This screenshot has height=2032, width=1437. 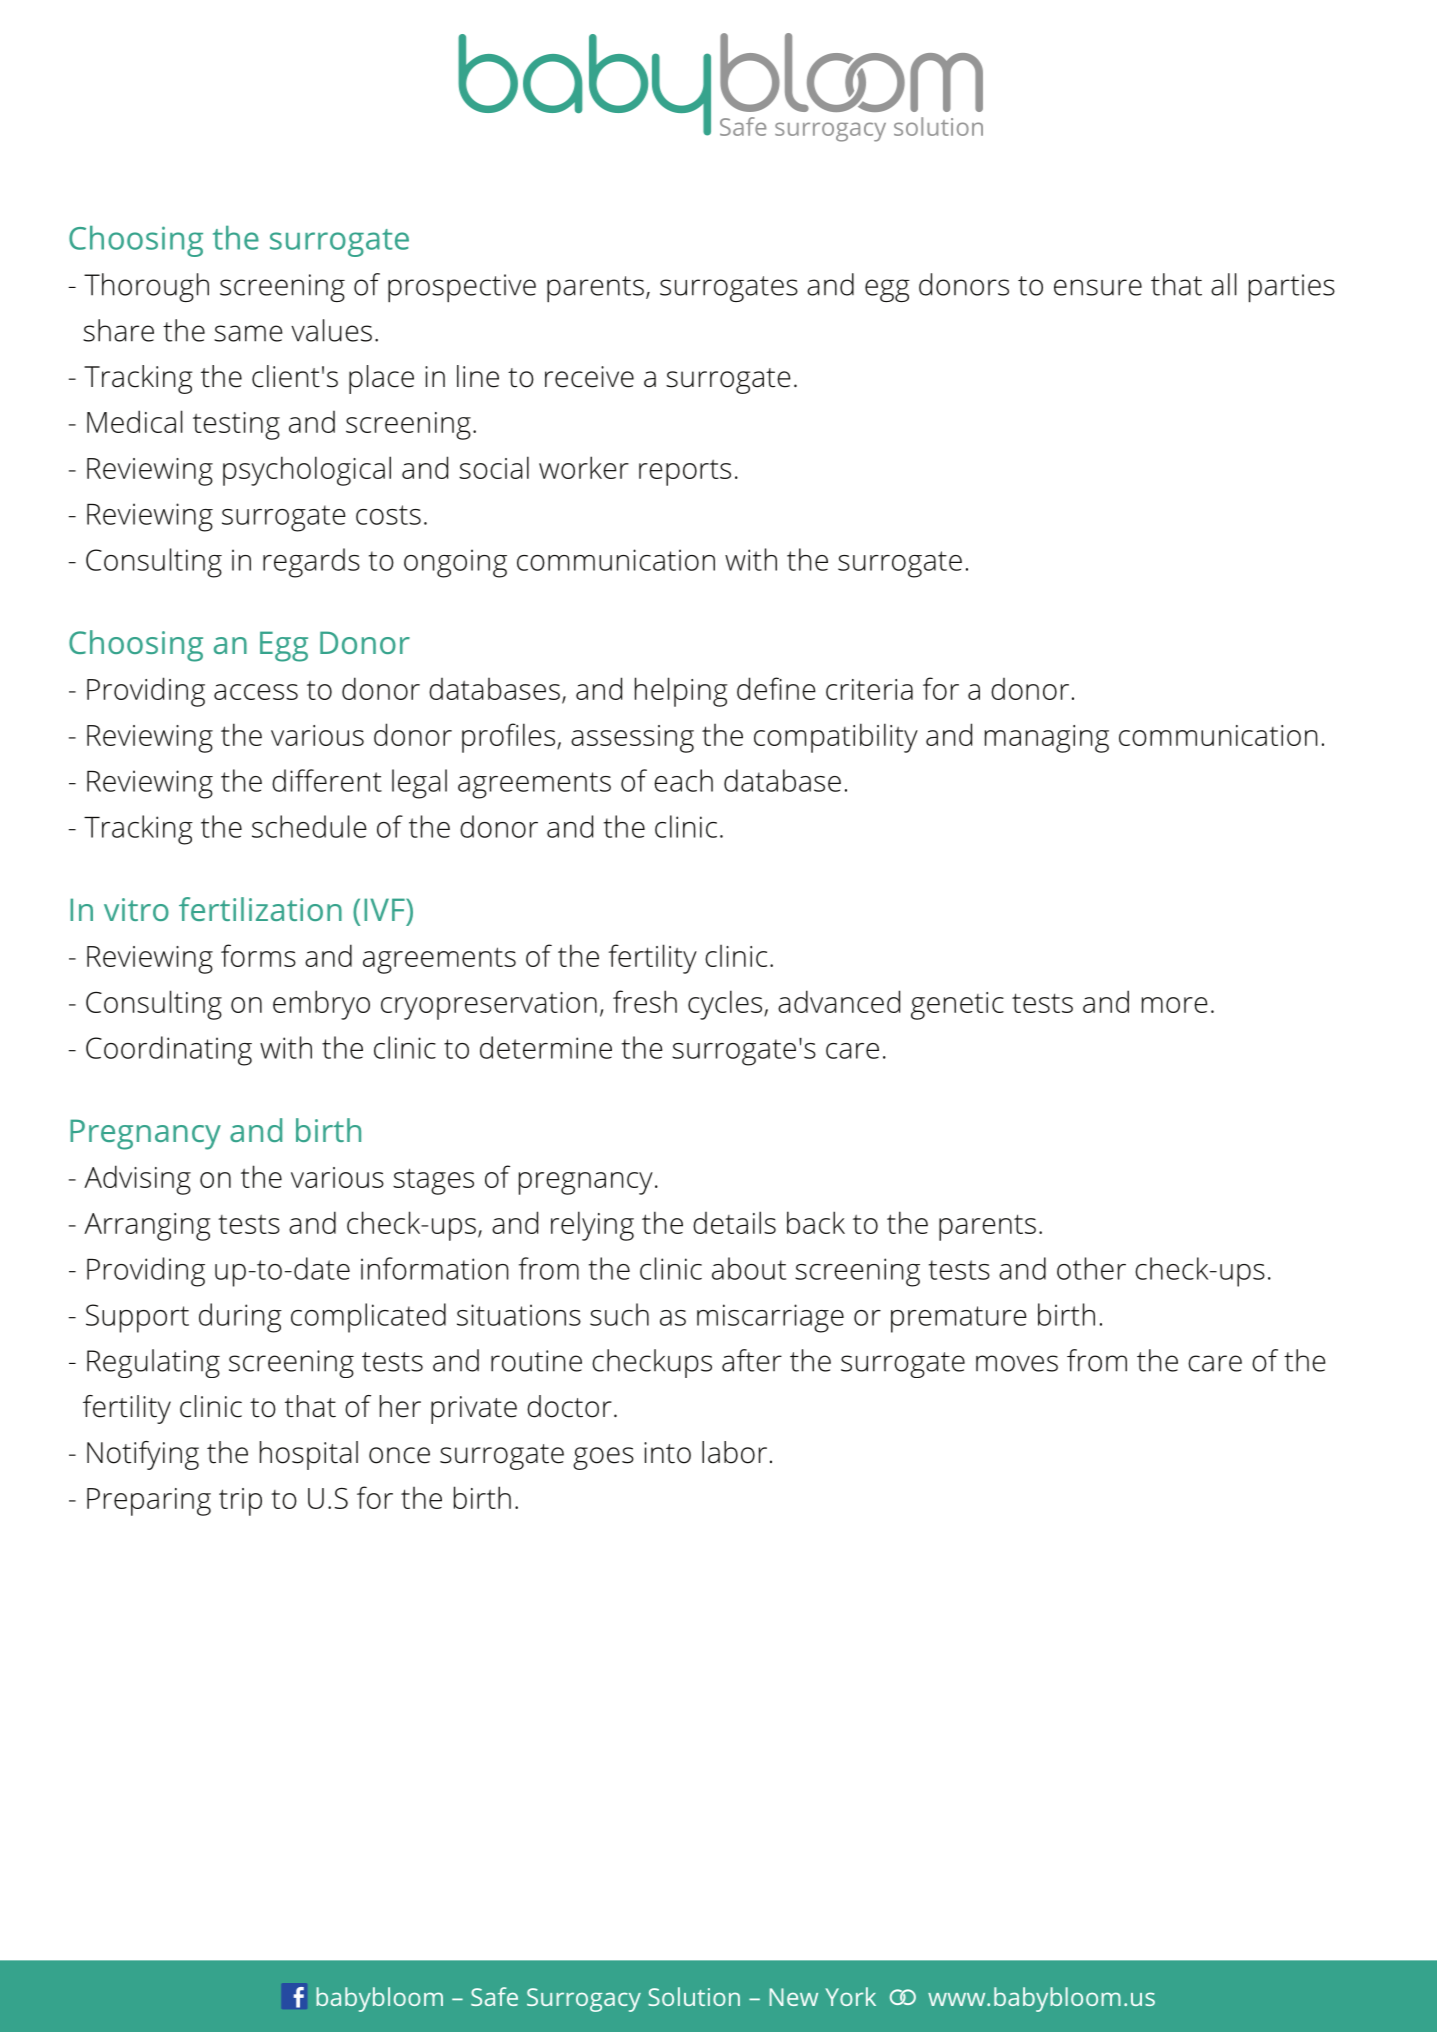 I want to click on York, so click(x=851, y=1996).
